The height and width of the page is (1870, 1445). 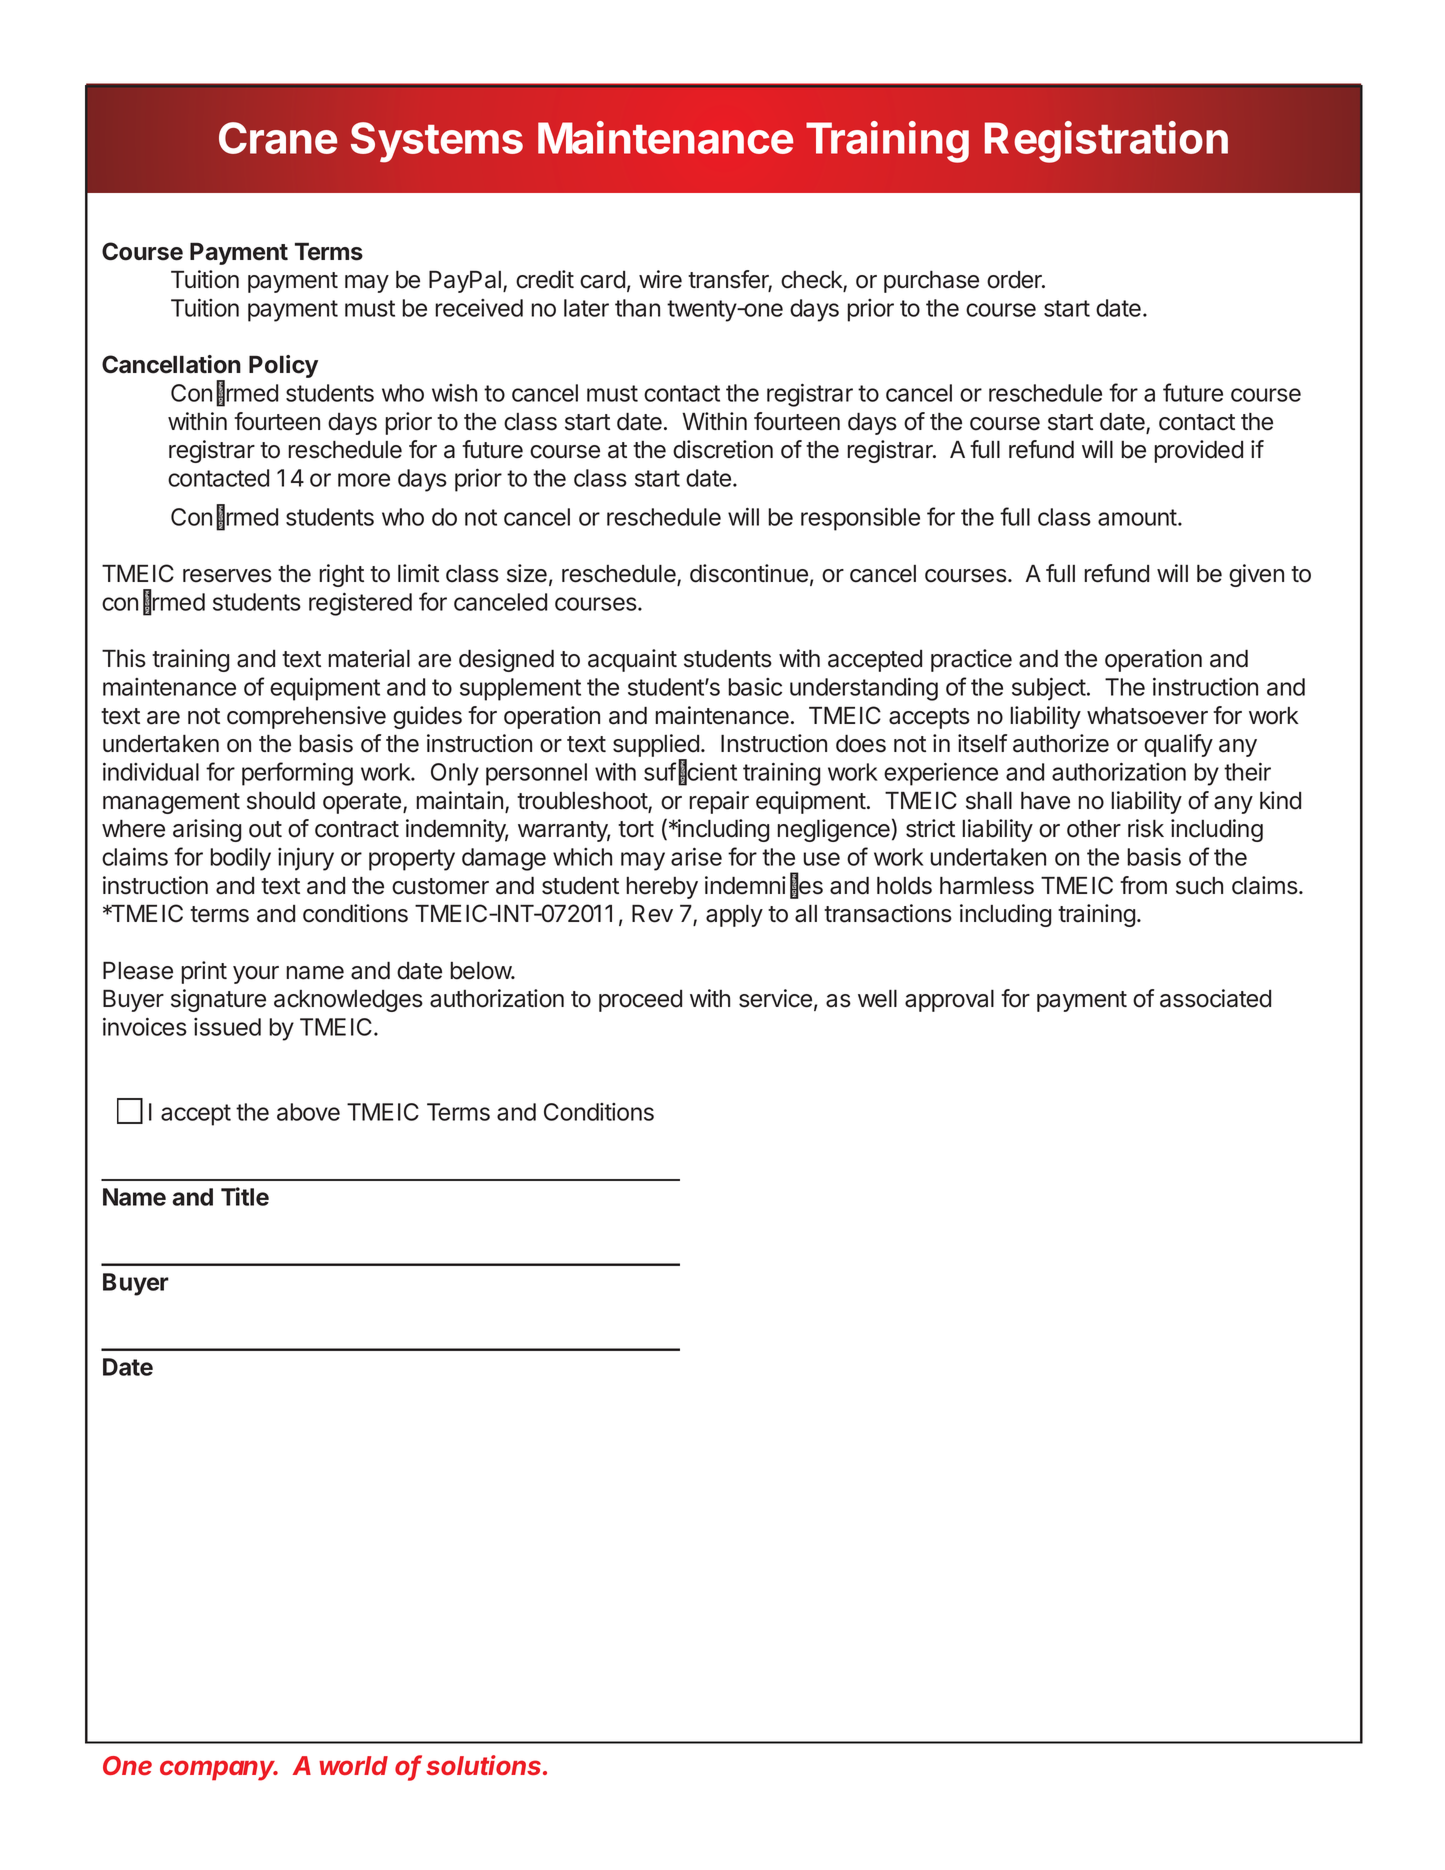 What do you see at coordinates (219, 1770) in the page?
I see `company` at bounding box center [219, 1770].
